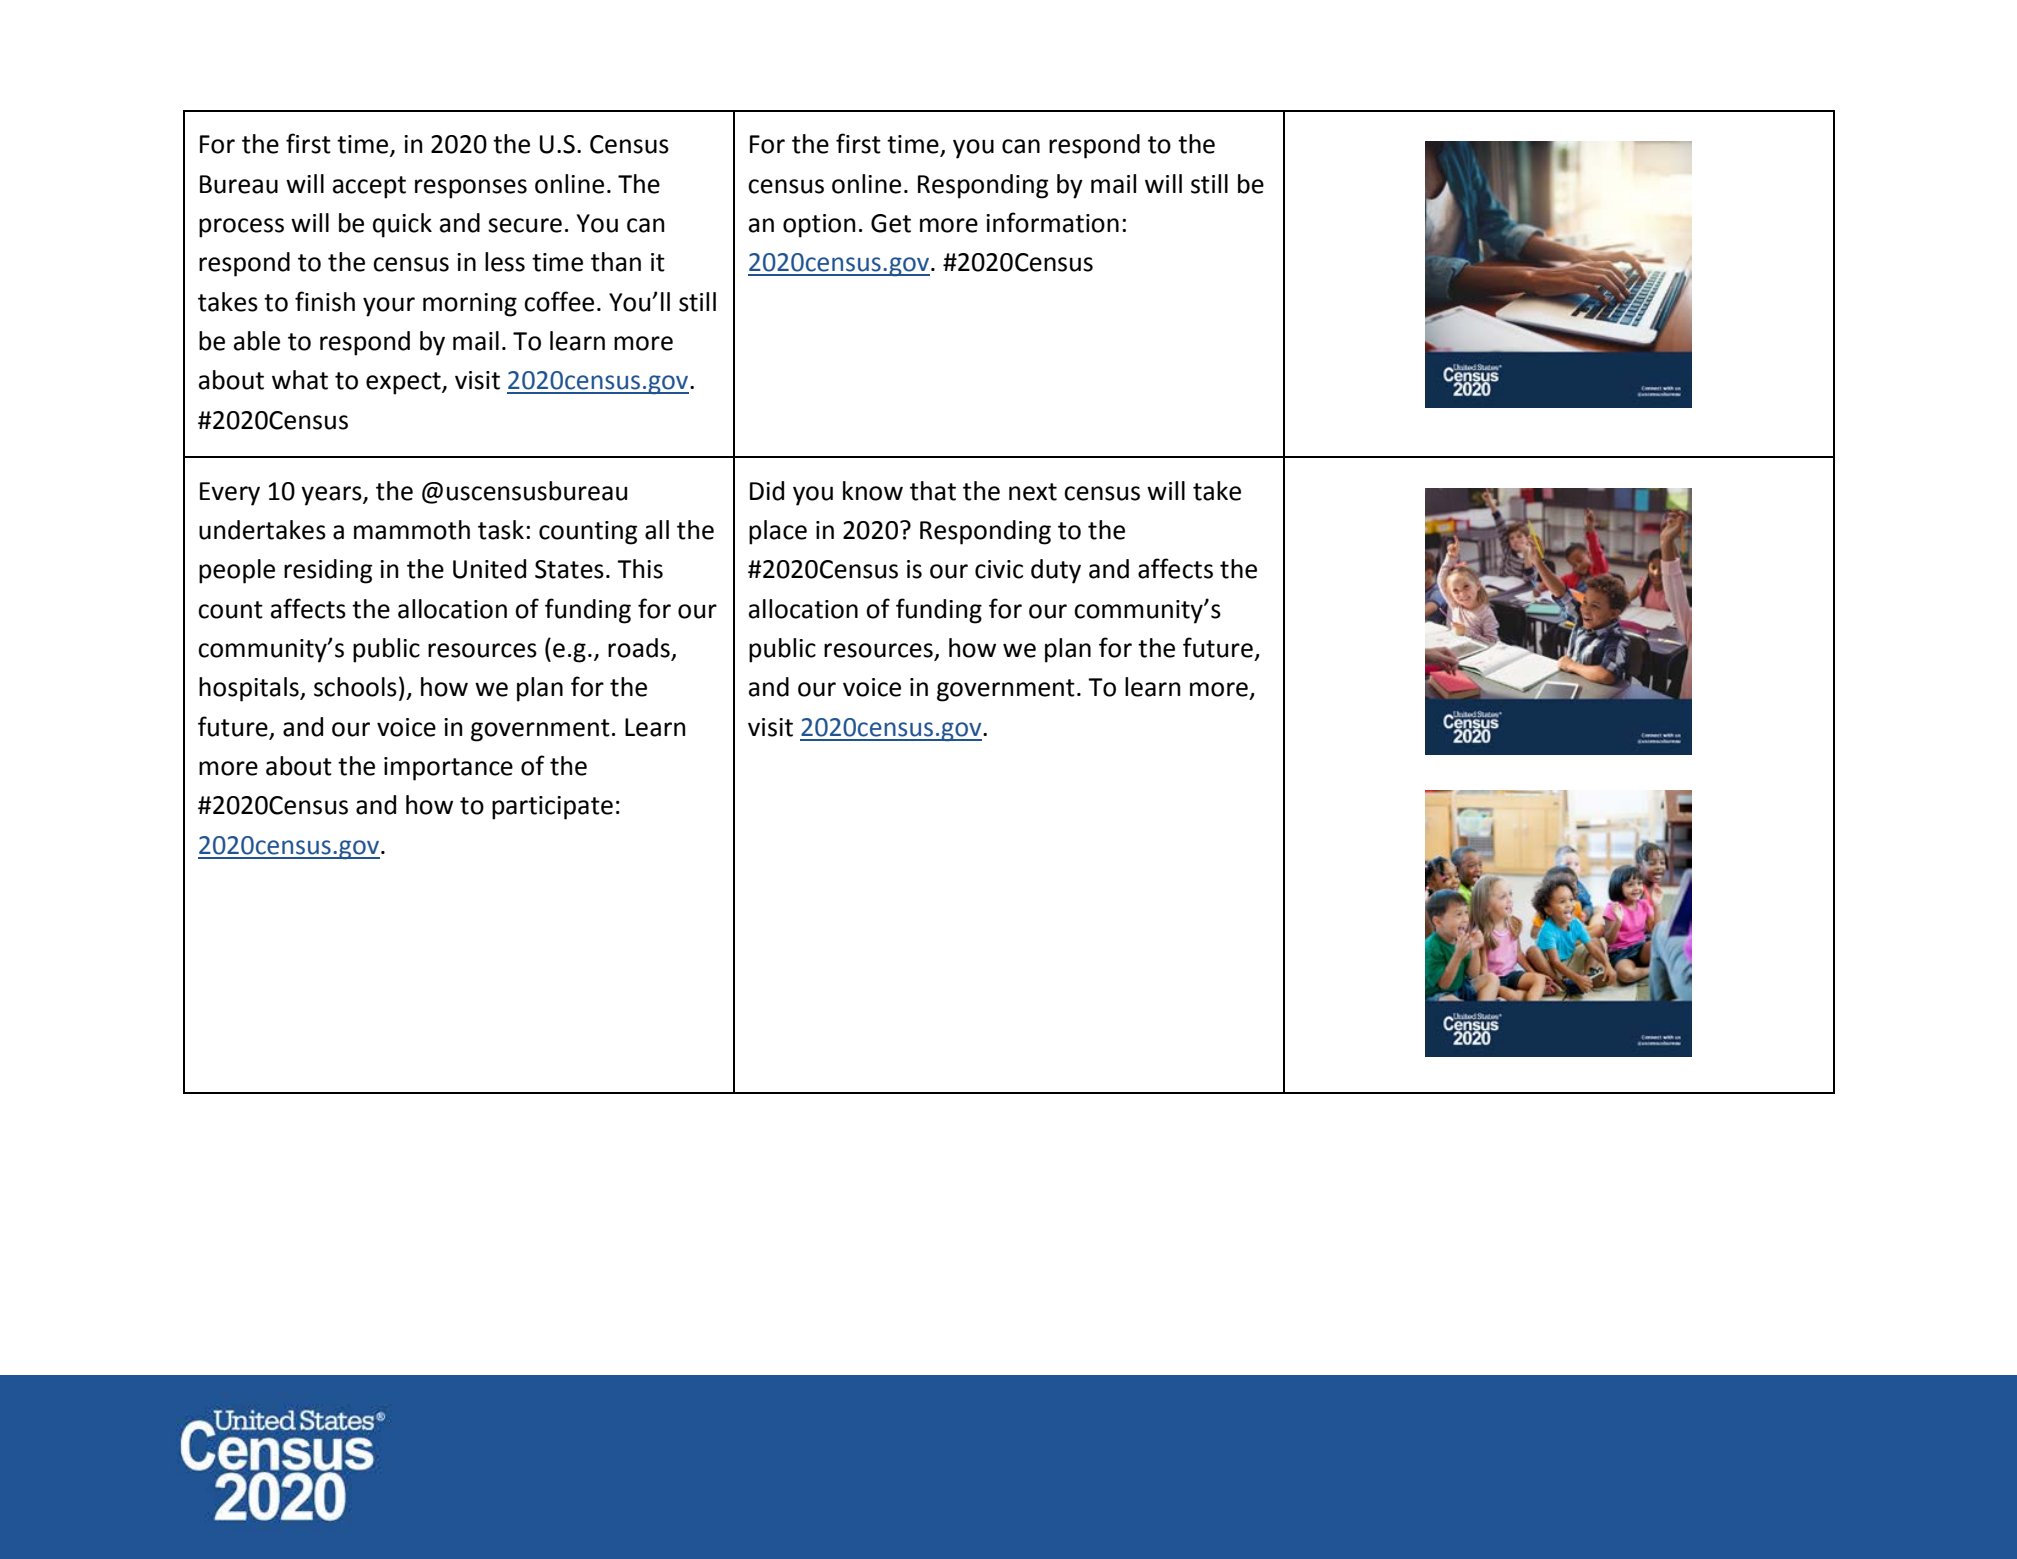 The height and width of the document is (1559, 2017). What do you see at coordinates (640, 569) in the document?
I see `This` at bounding box center [640, 569].
